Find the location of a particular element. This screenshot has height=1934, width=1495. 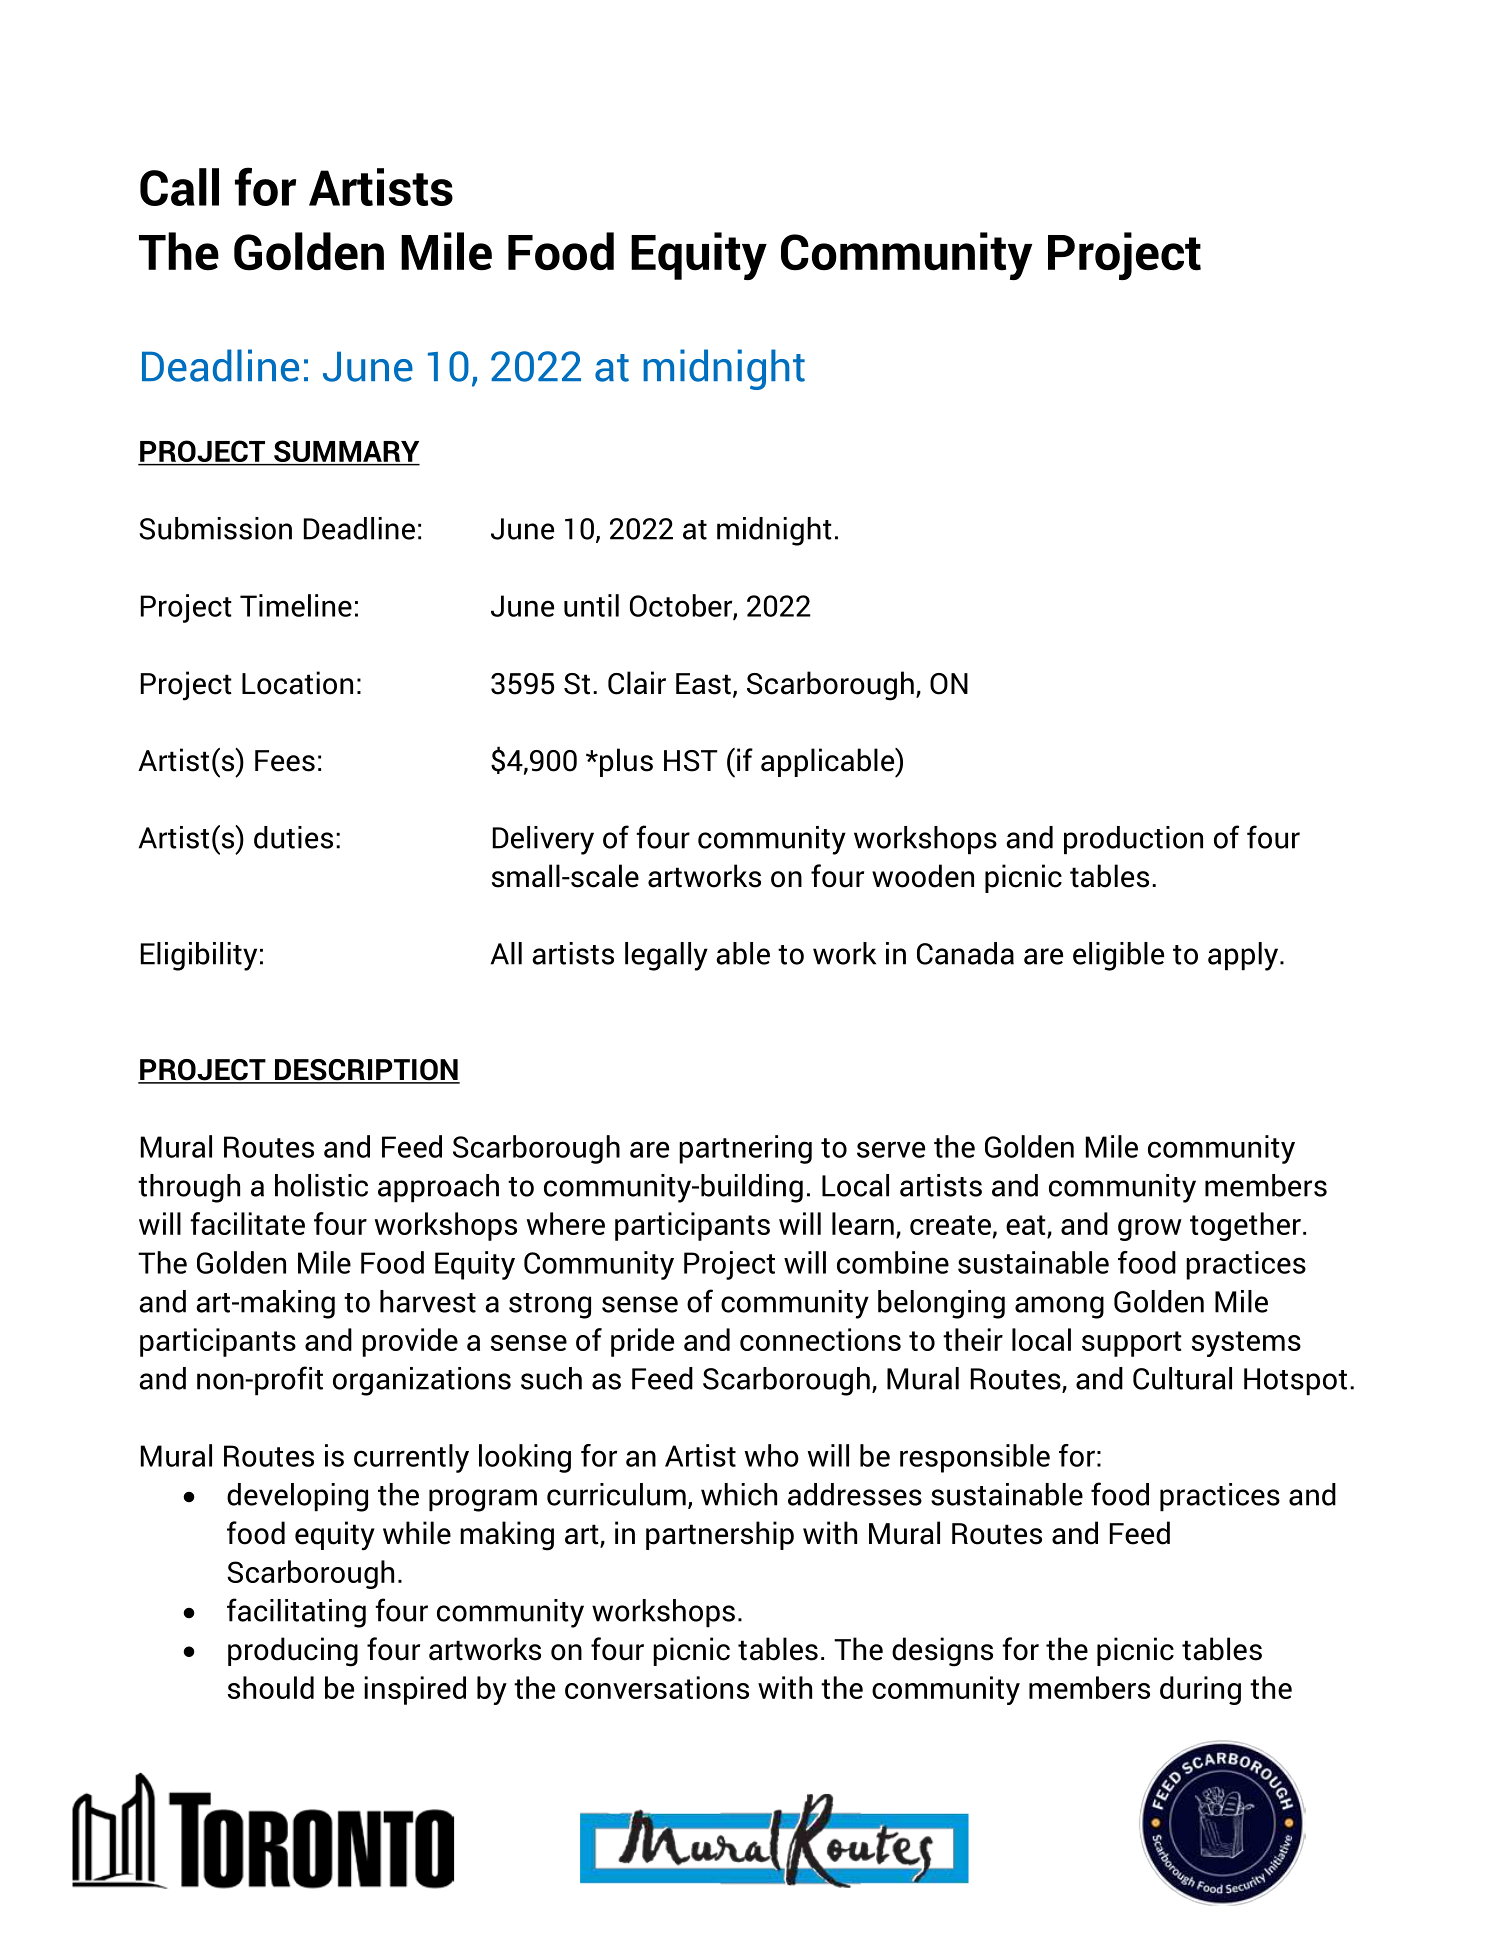

conversations is located at coordinates (657, 1687).
